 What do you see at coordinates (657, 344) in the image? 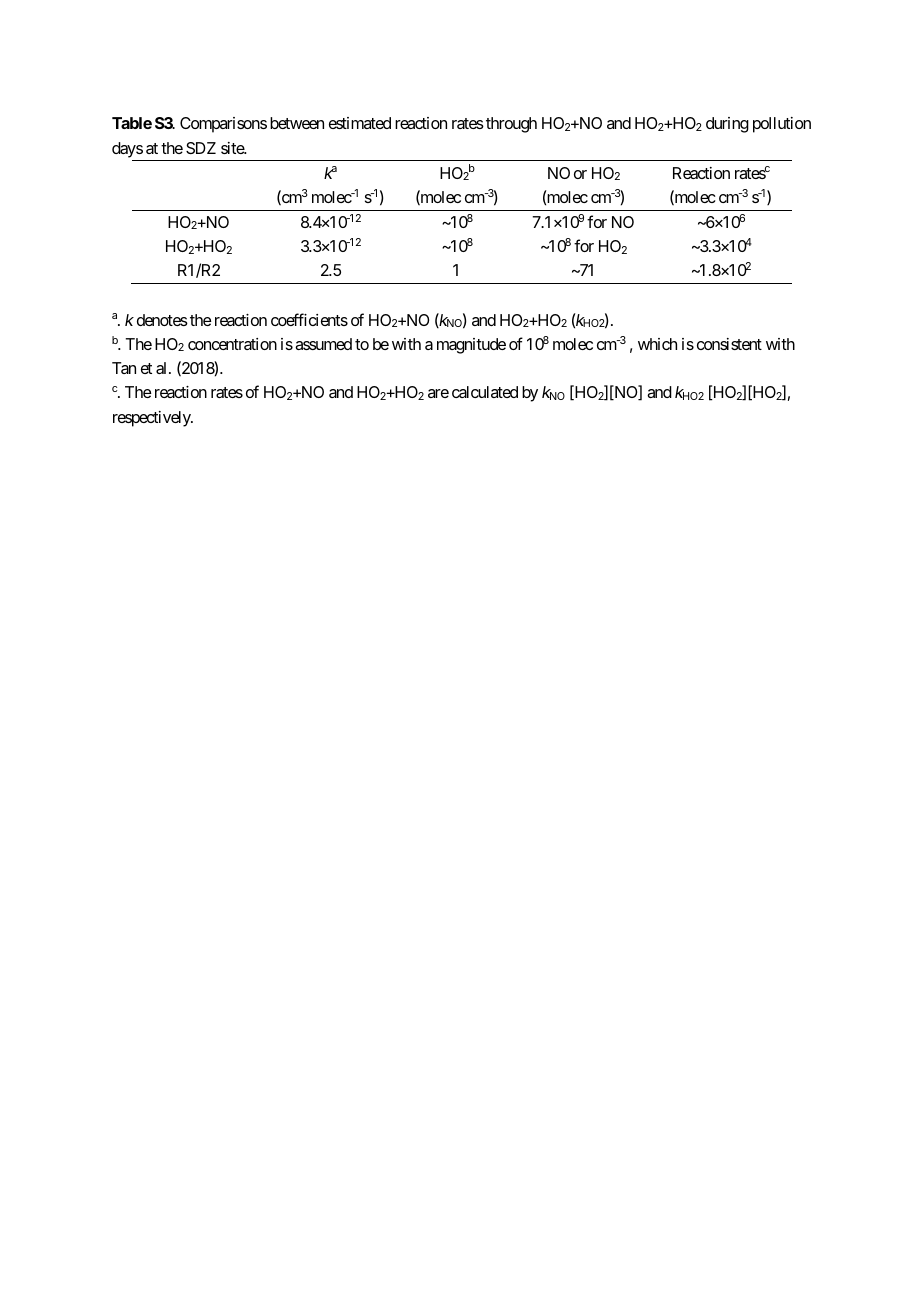
I see `which` at bounding box center [657, 344].
